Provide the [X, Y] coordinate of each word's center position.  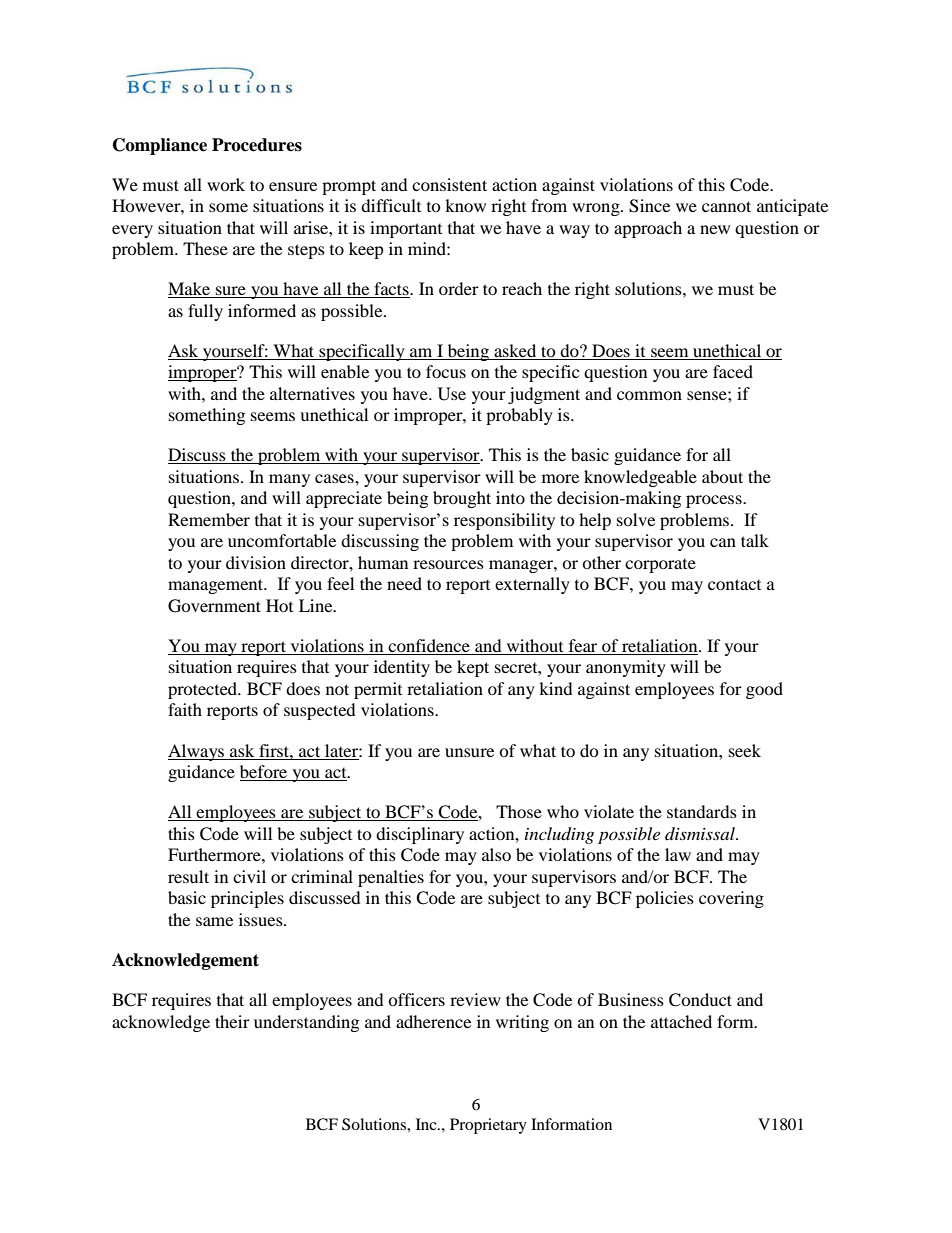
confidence [429, 647]
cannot [726, 206]
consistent [449, 184]
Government [214, 606]
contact [734, 584]
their [232, 1021]
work [226, 184]
